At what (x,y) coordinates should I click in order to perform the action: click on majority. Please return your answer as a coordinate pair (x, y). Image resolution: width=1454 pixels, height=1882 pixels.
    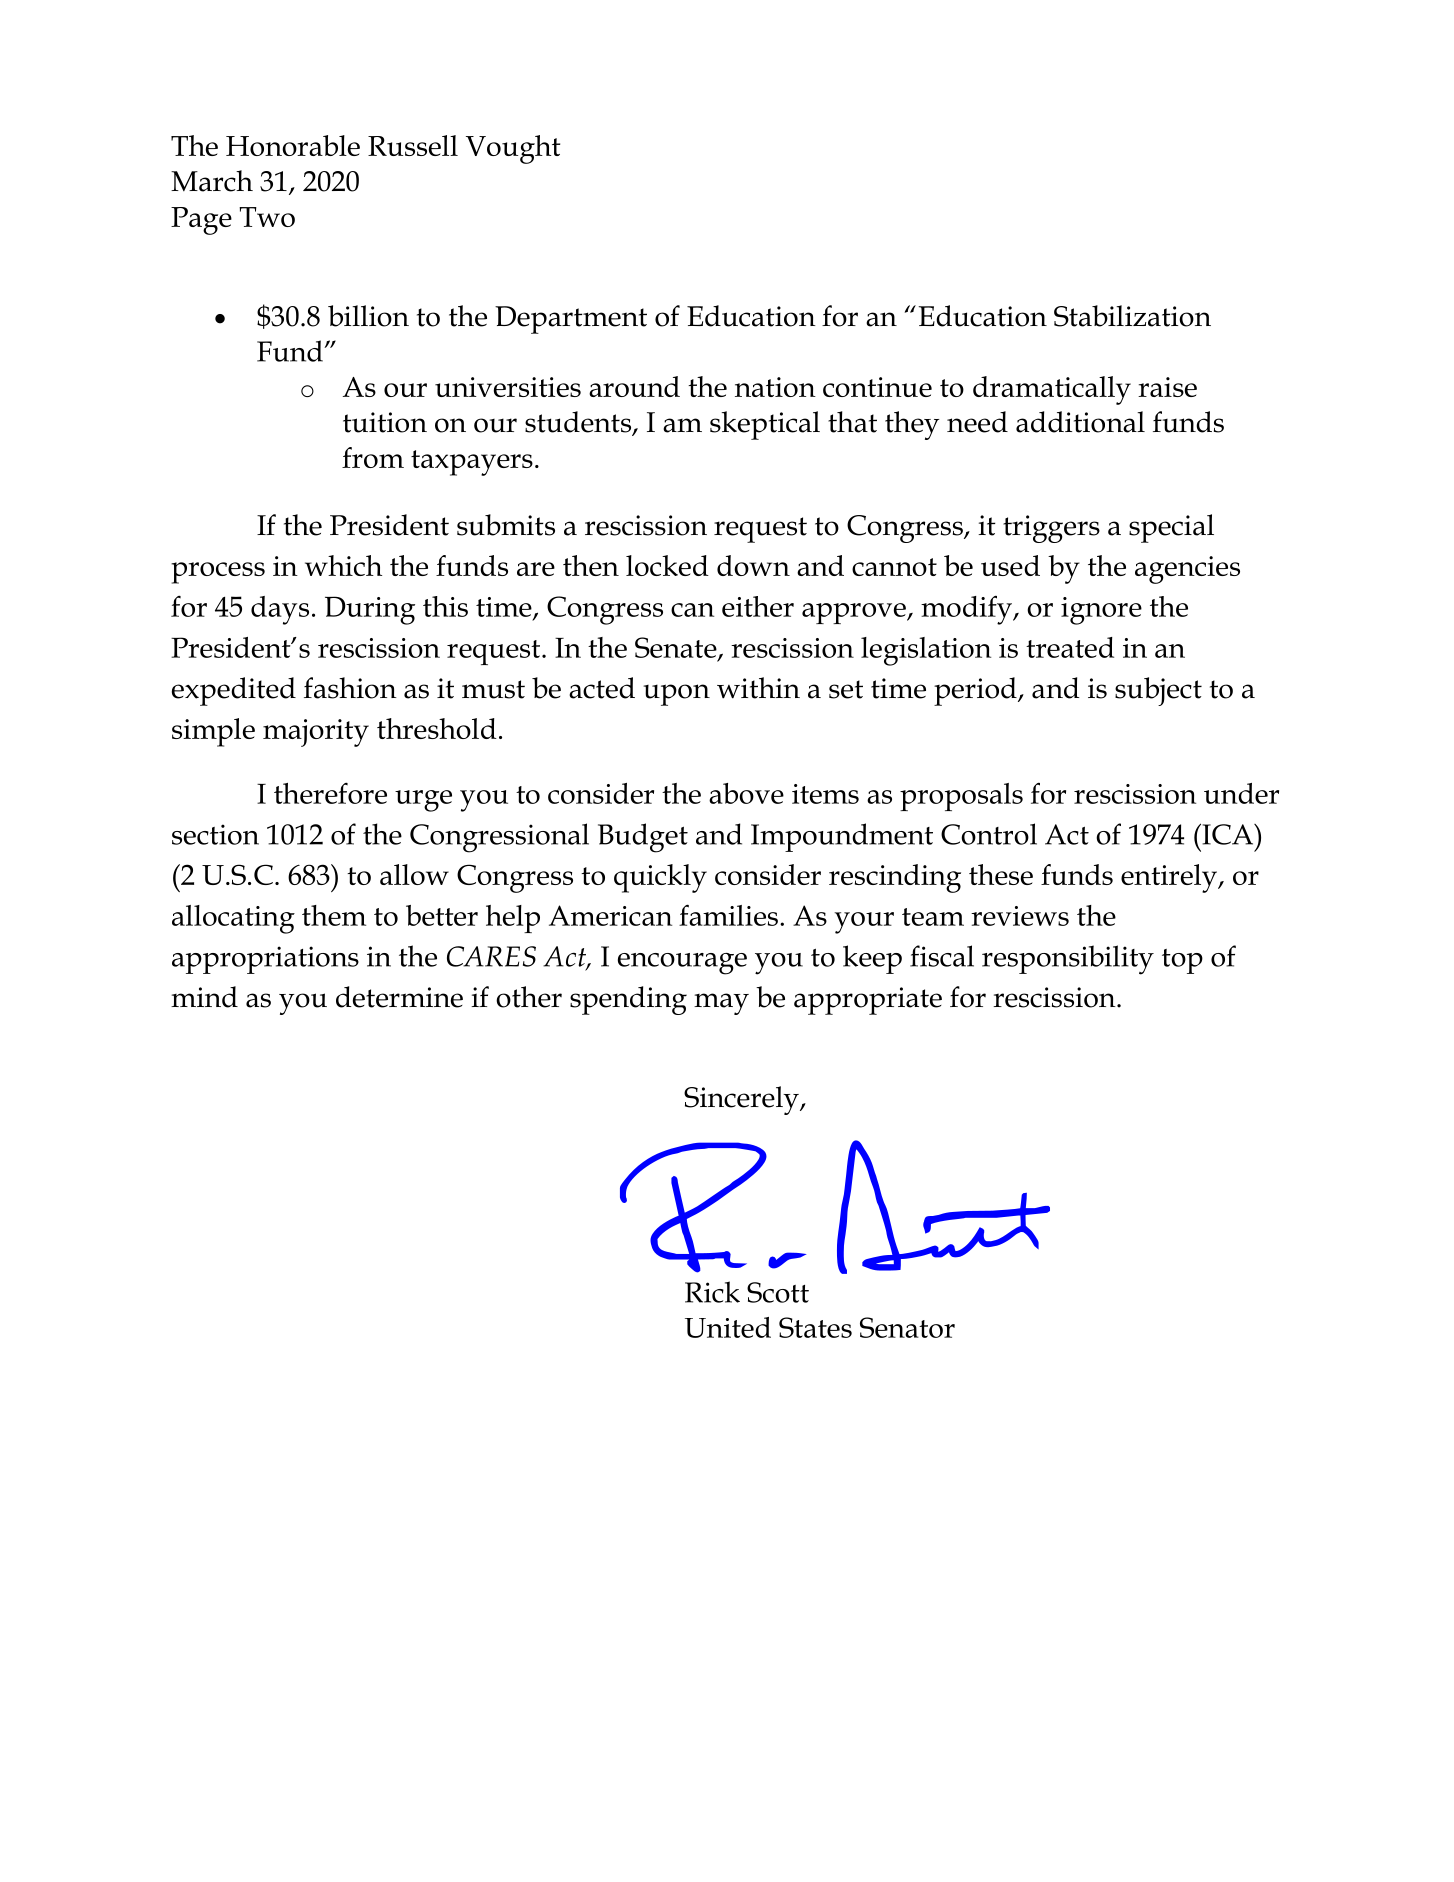
    Looking at the image, I should click on (316, 733).
